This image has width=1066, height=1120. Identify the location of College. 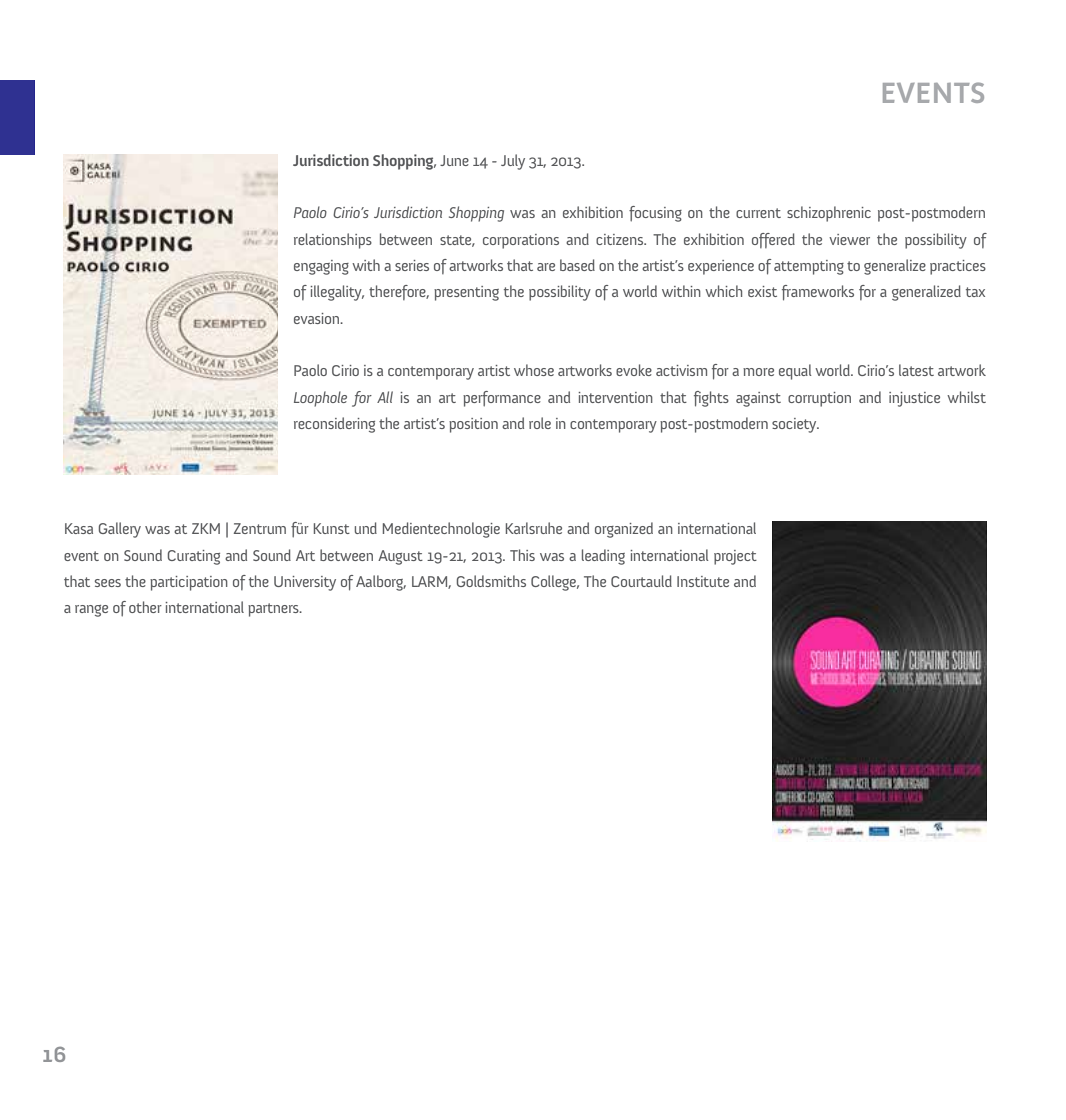
(555, 583).
